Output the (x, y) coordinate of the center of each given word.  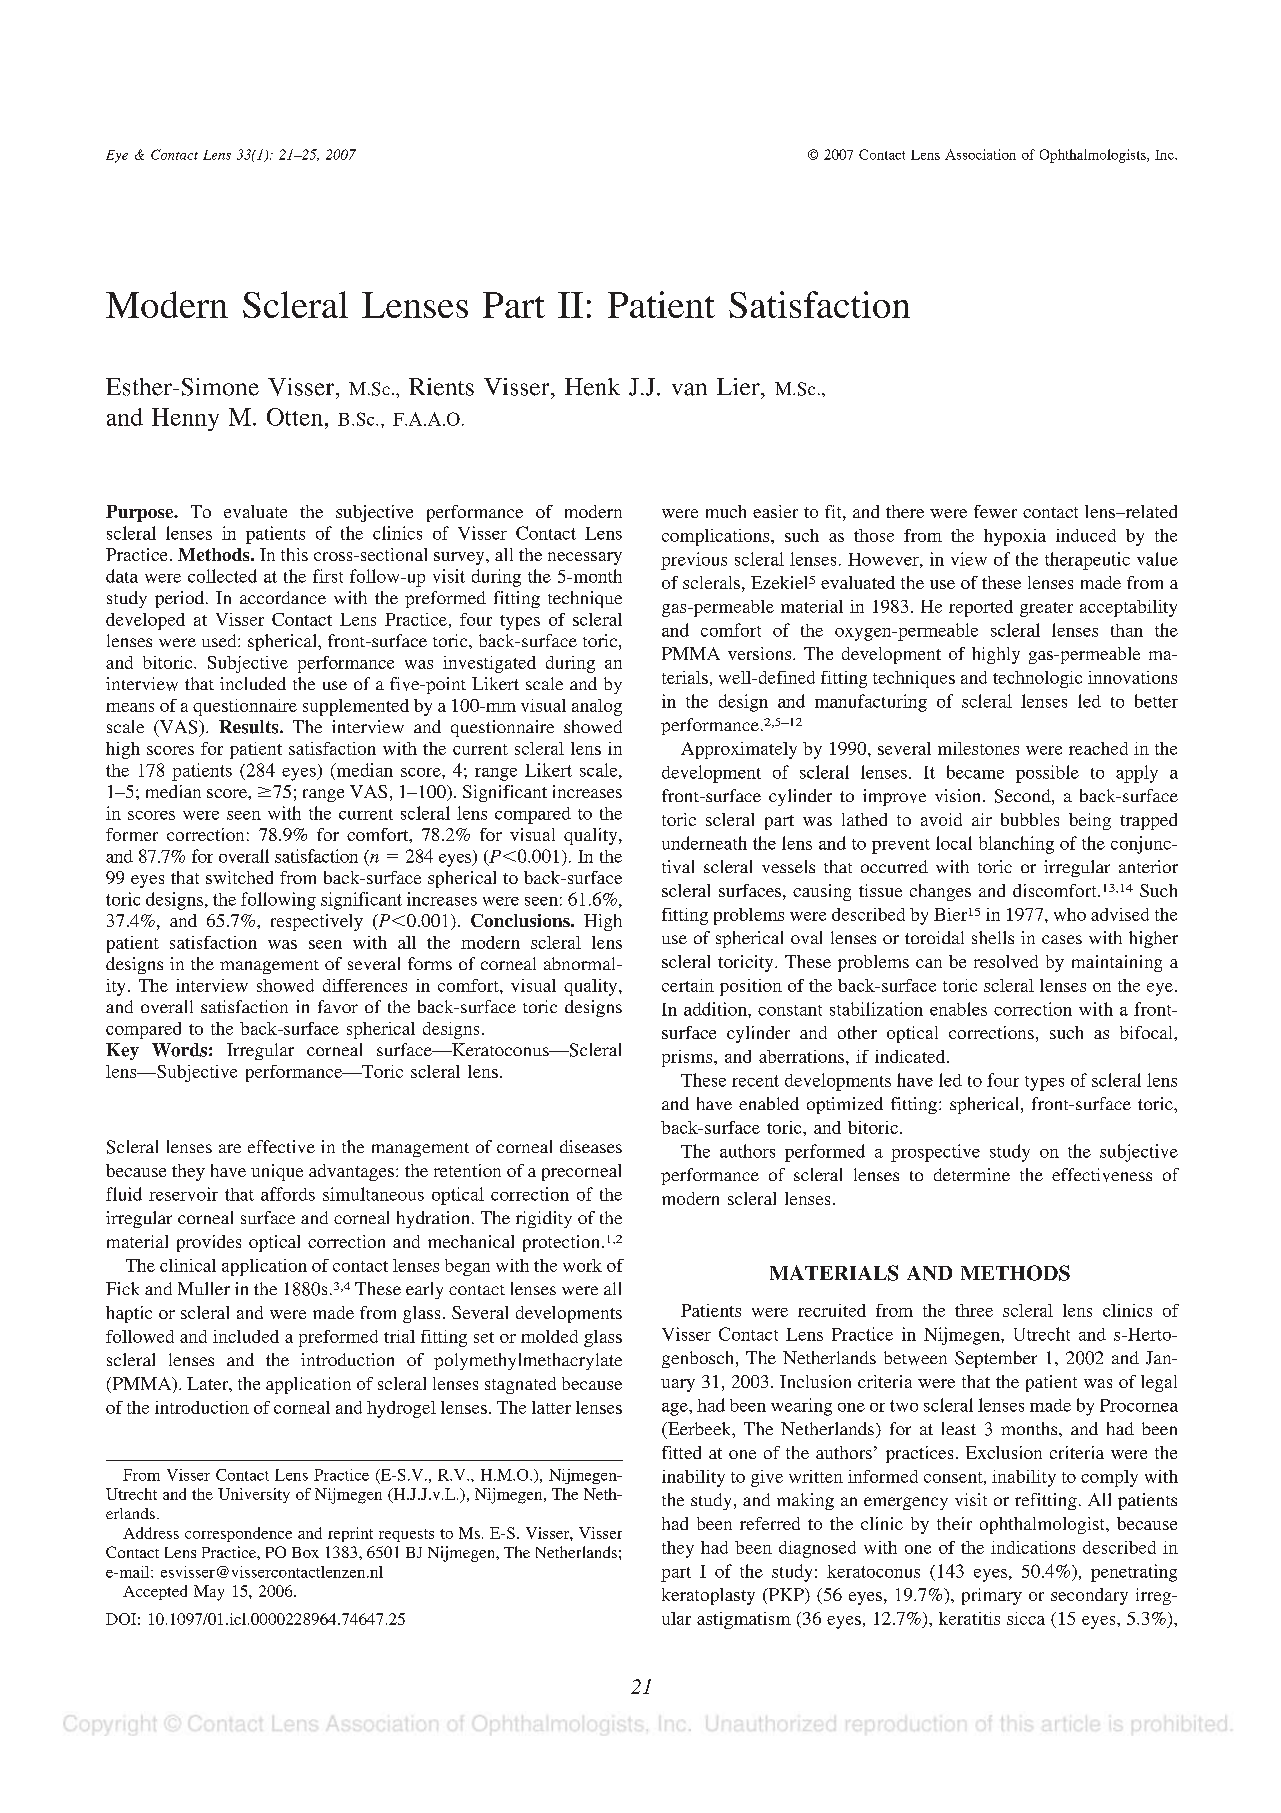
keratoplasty (708, 1596)
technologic (1037, 679)
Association (980, 154)
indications (1033, 1547)
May (209, 1593)
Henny (185, 419)
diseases (591, 1146)
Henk (592, 387)
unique (277, 1172)
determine (972, 1174)
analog (597, 707)
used (220, 640)
